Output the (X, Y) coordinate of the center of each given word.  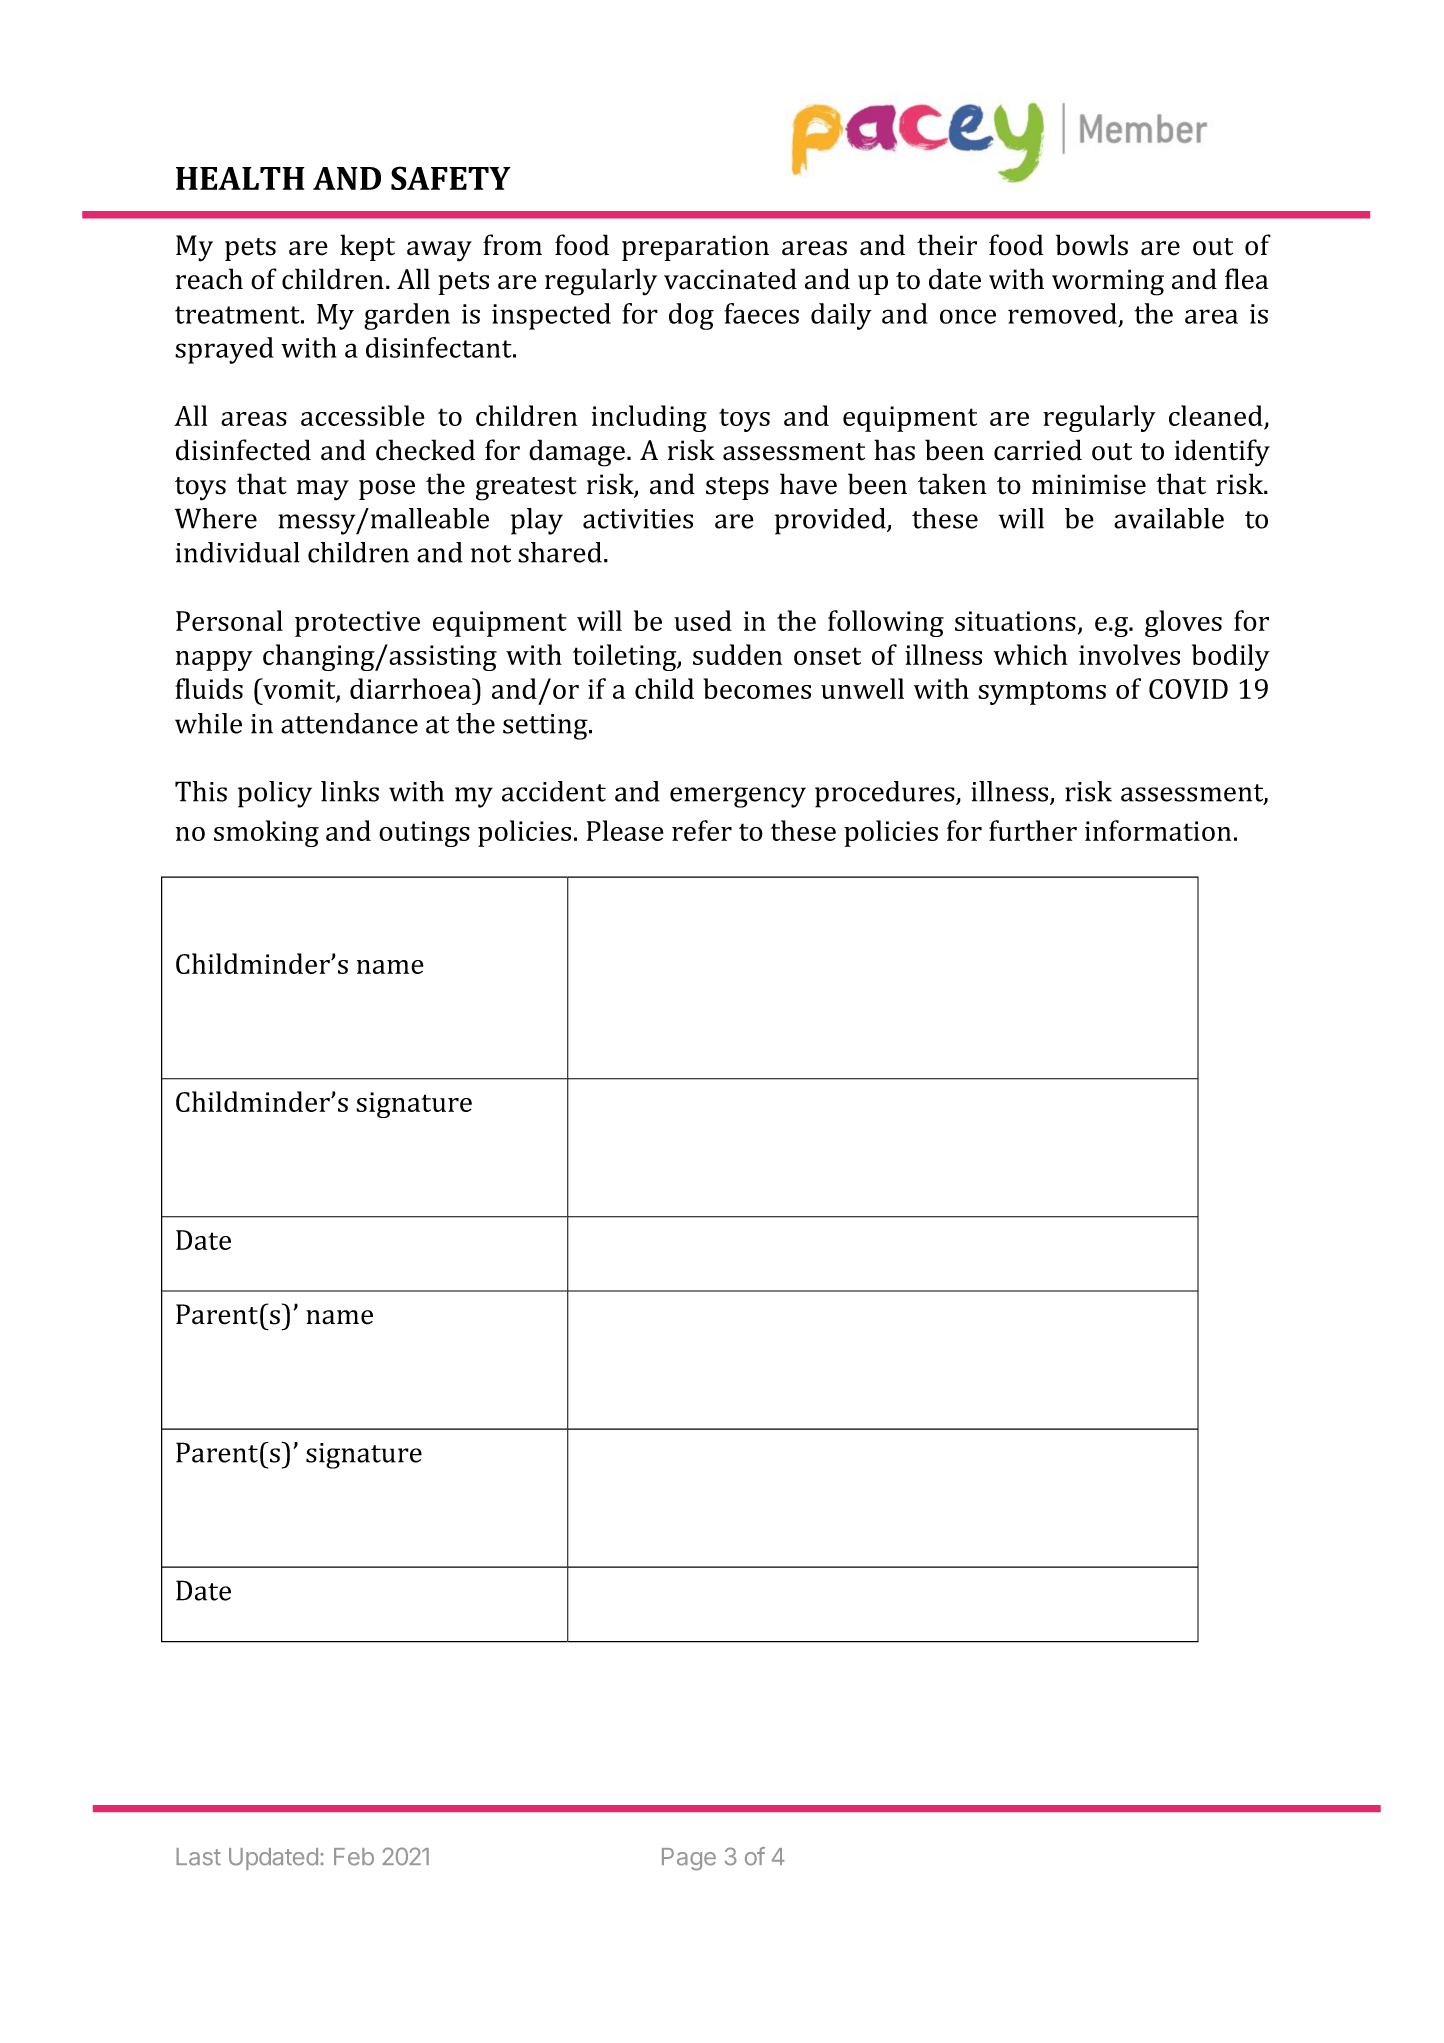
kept (367, 247)
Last (198, 1857)
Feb (354, 1857)
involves (1129, 654)
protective (357, 624)
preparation (695, 248)
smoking (266, 833)
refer (702, 830)
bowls (1092, 245)
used (703, 620)
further (1033, 830)
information (1158, 830)
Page (689, 1859)
